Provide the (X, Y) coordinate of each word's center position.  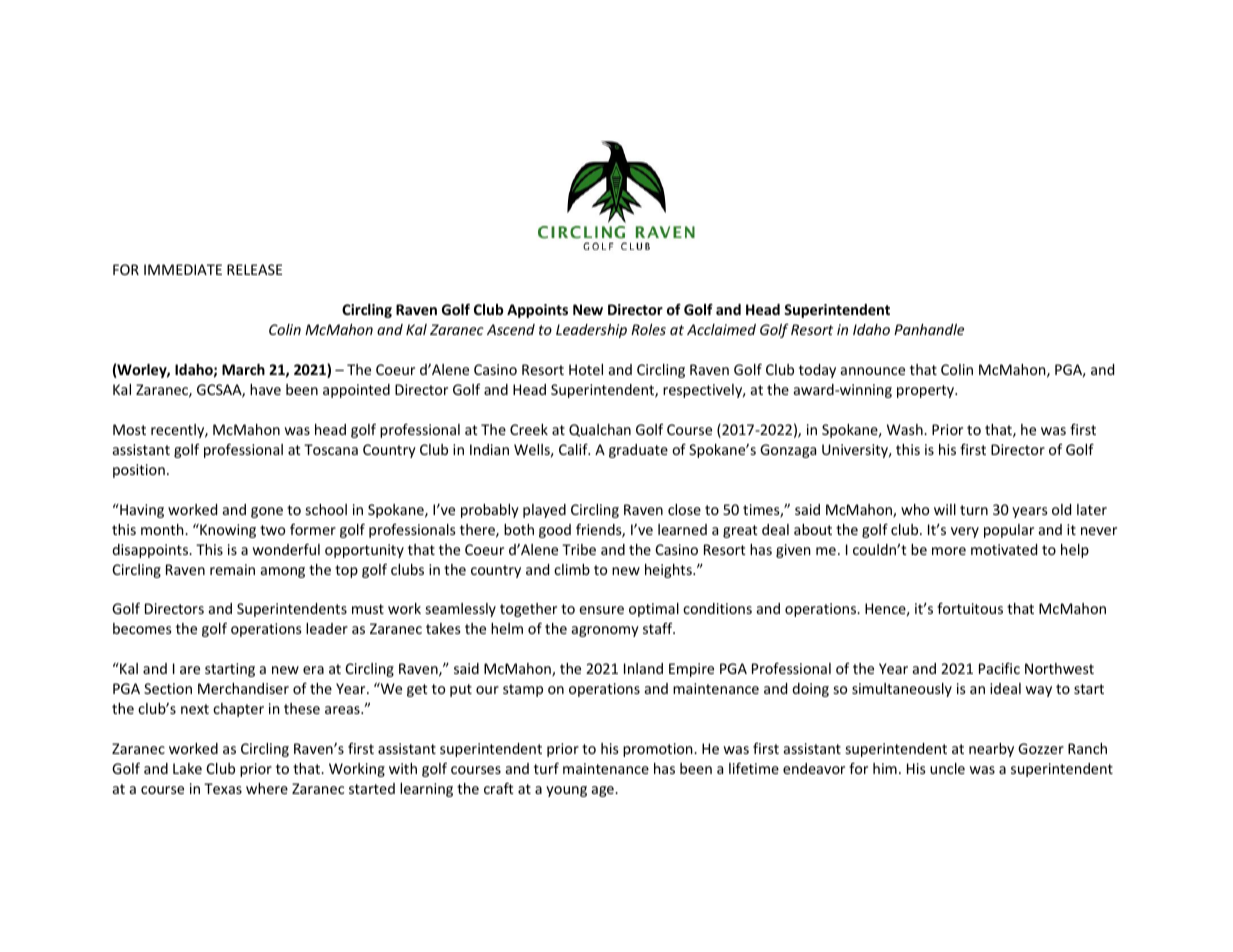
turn (974, 510)
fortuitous (970, 608)
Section (168, 688)
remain (232, 569)
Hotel (586, 369)
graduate (638, 451)
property (927, 391)
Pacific (999, 668)
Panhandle (929, 329)
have (265, 389)
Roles (648, 329)
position (139, 471)
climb (572, 569)
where (267, 788)
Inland (643, 668)
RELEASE (254, 269)
